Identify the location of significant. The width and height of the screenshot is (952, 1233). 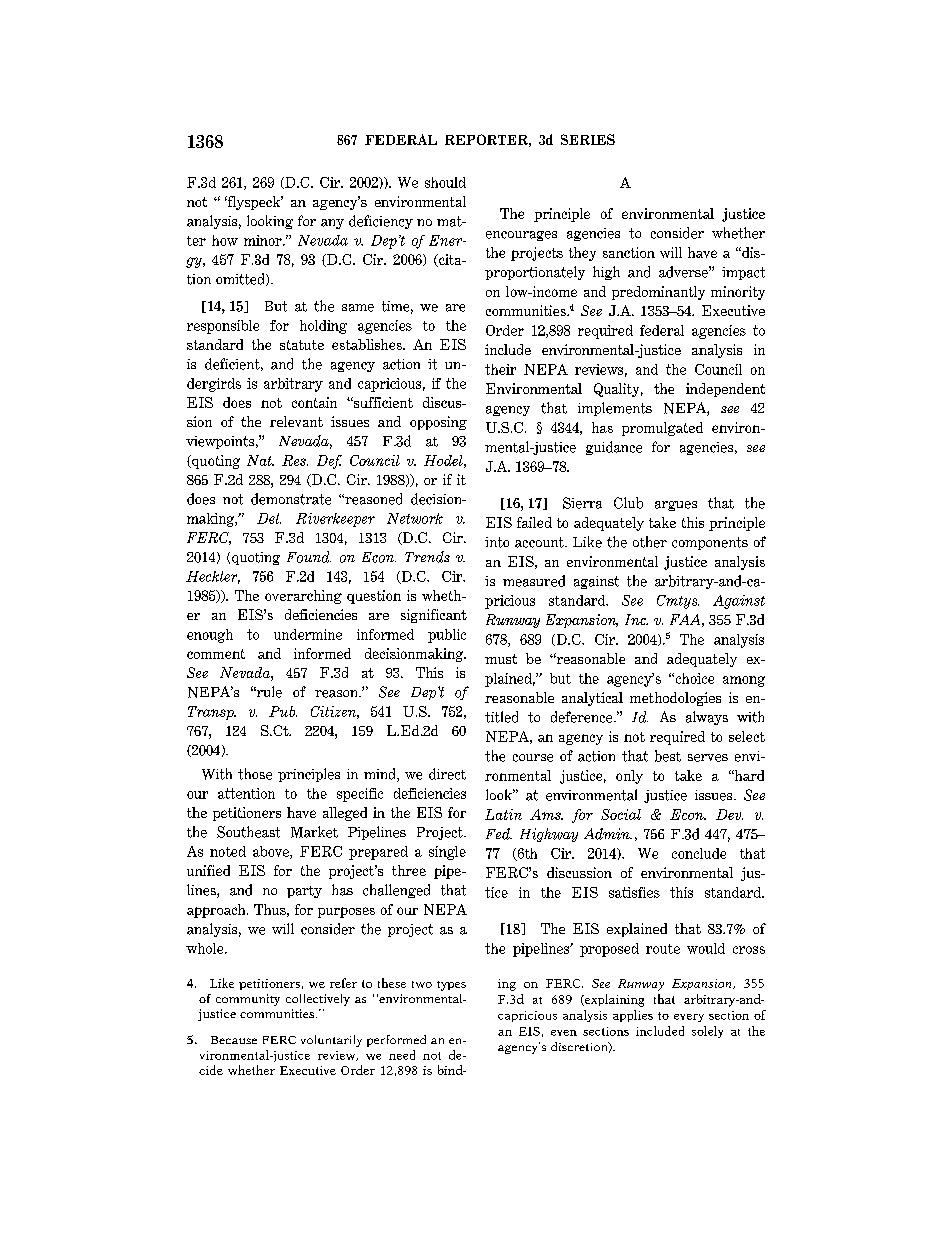
(434, 616).
